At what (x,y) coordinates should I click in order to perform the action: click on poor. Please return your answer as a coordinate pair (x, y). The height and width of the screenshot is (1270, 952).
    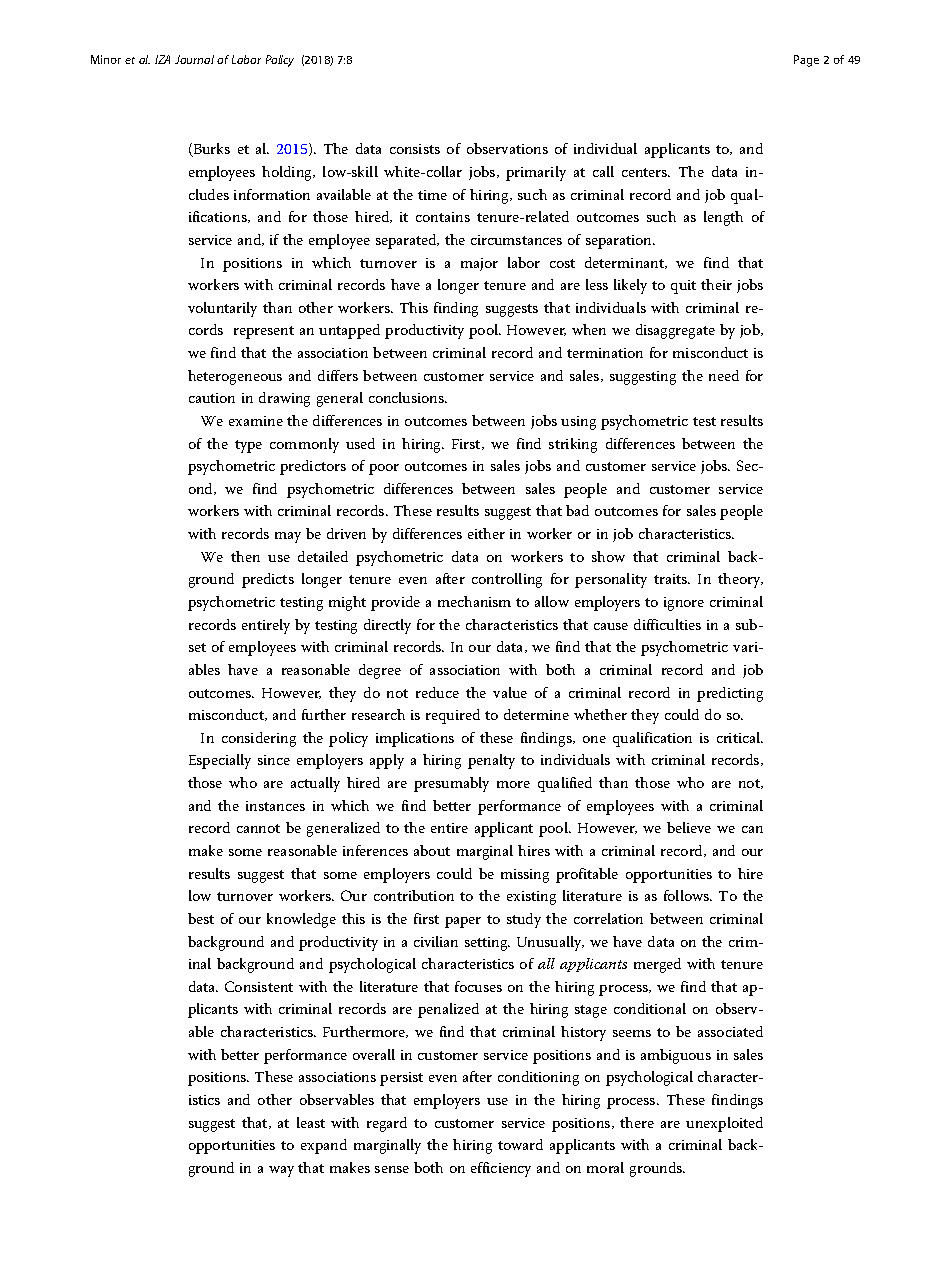
    Looking at the image, I should click on (384, 469).
